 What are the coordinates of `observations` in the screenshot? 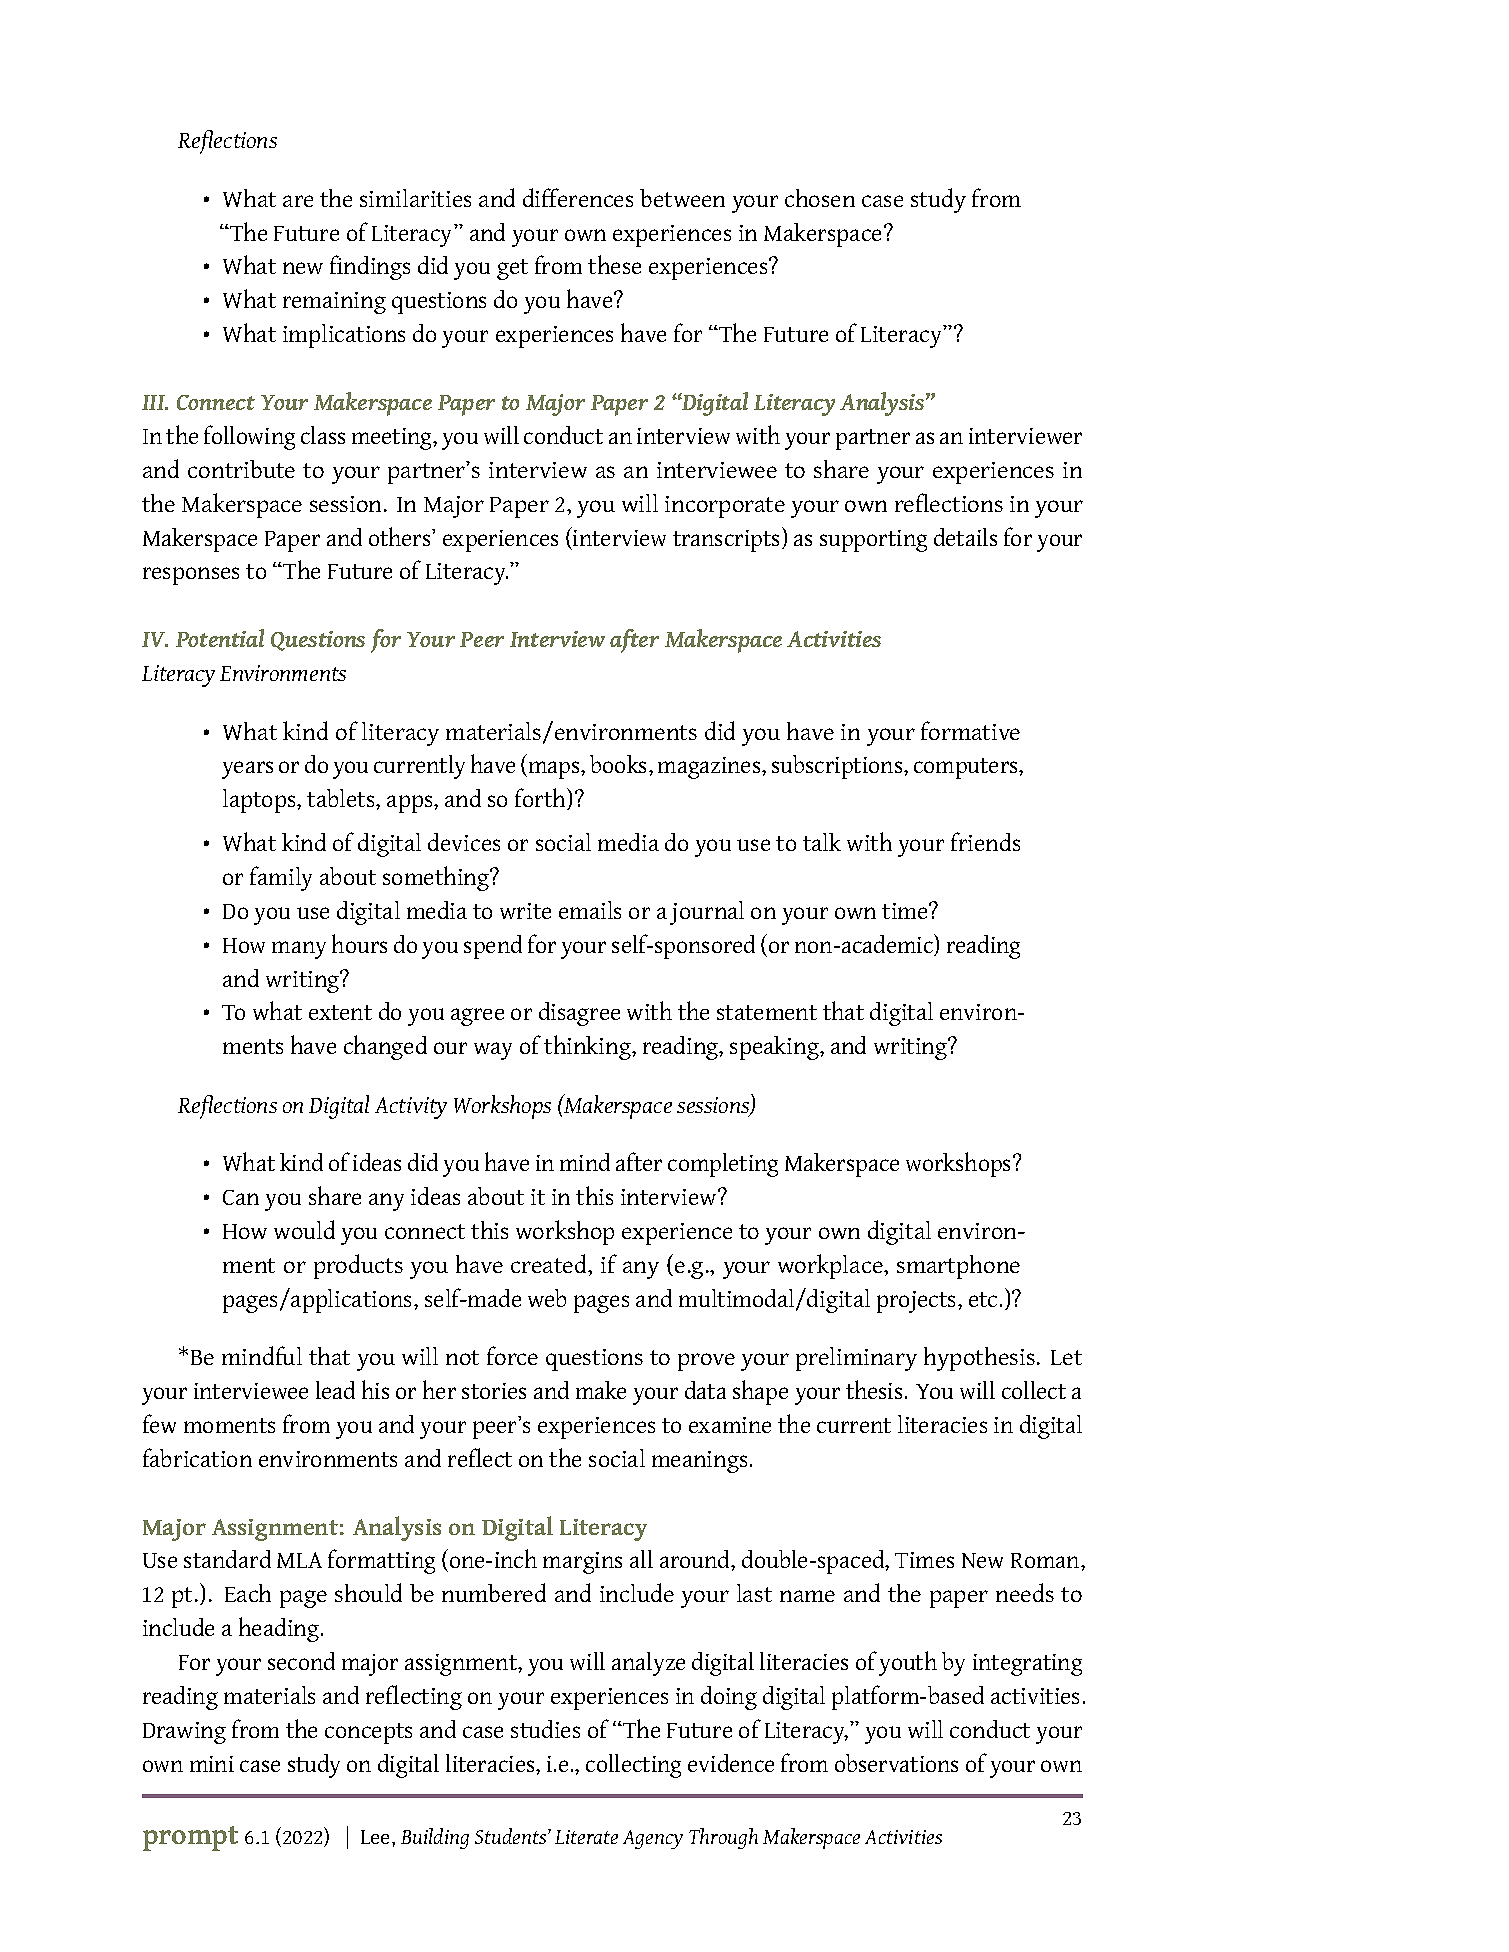 It's located at (896, 1763).
